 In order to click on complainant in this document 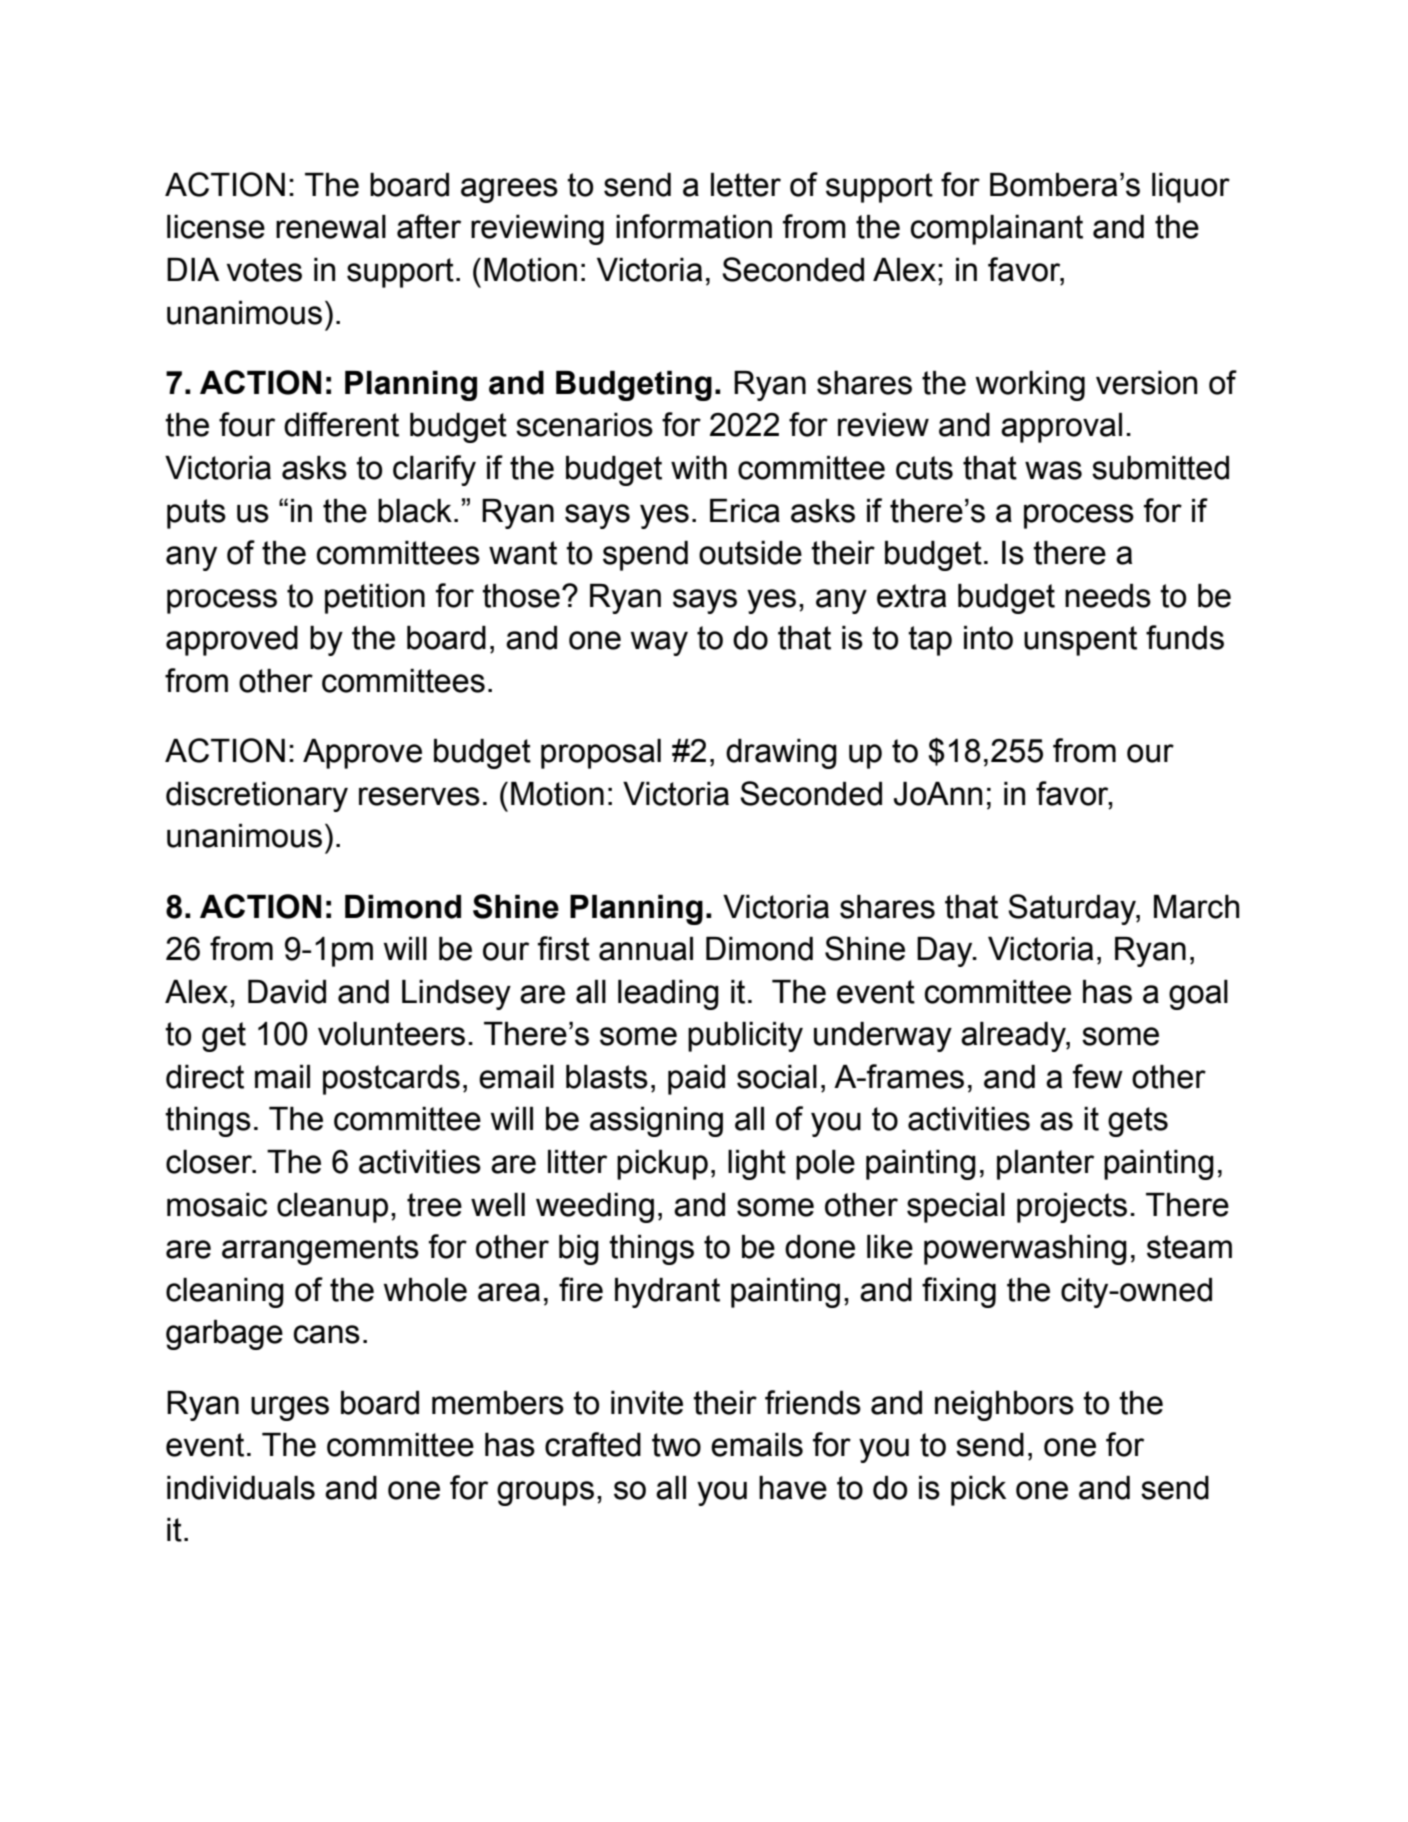, I will do `click(997, 230)`.
